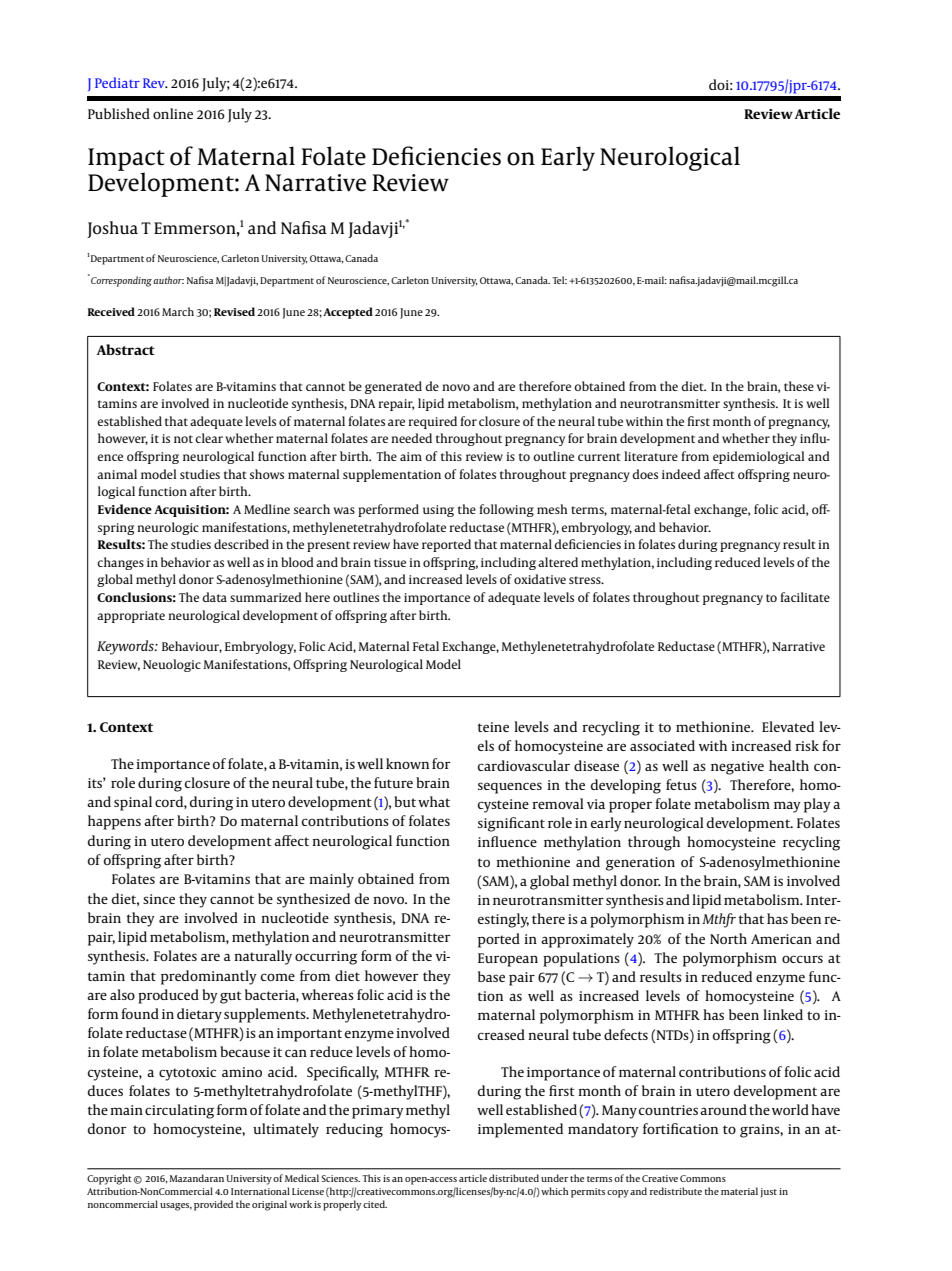 The width and height of the page is (952, 1271). I want to click on aim, so click(411, 456).
